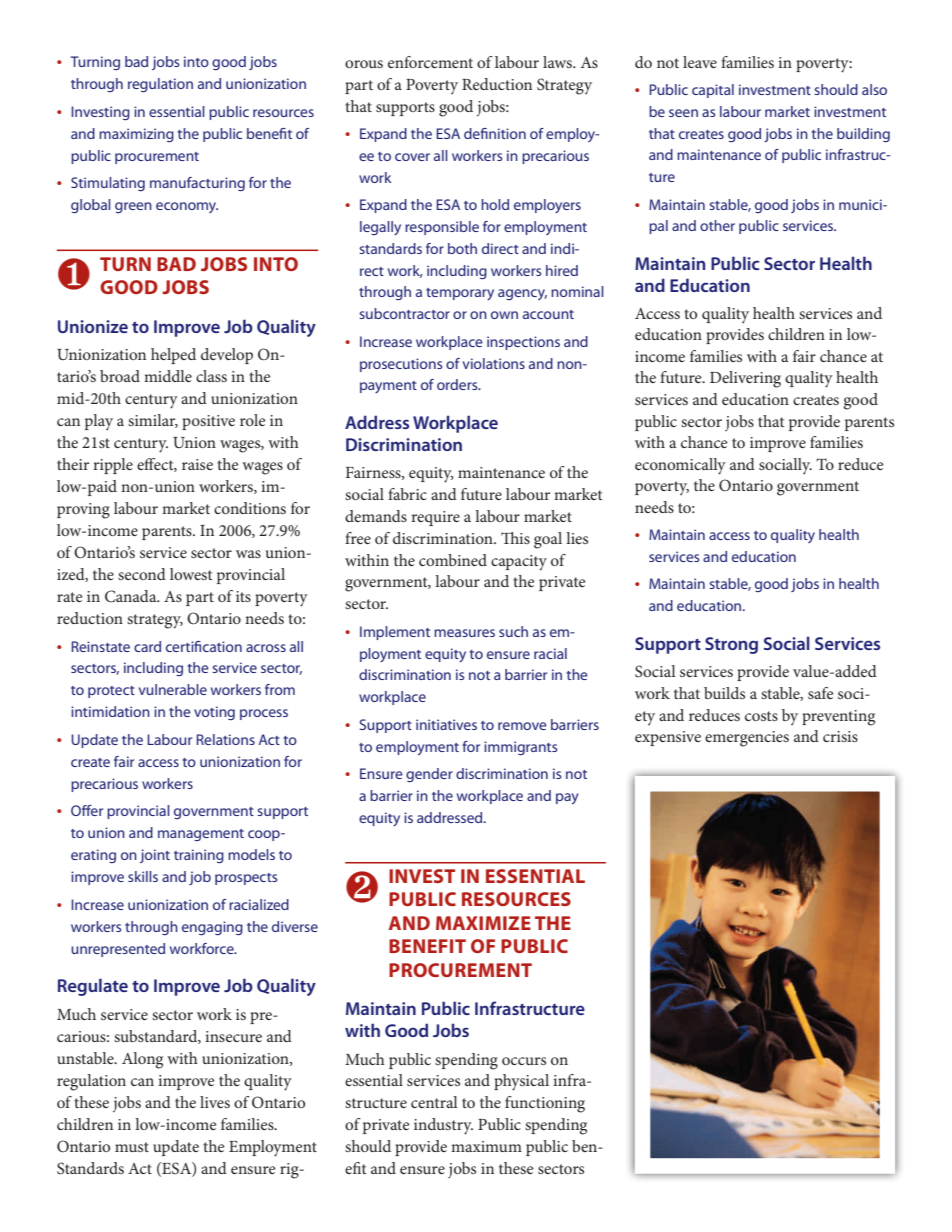  Describe the element at coordinates (155, 856) in the image. I see `joint` at that location.
